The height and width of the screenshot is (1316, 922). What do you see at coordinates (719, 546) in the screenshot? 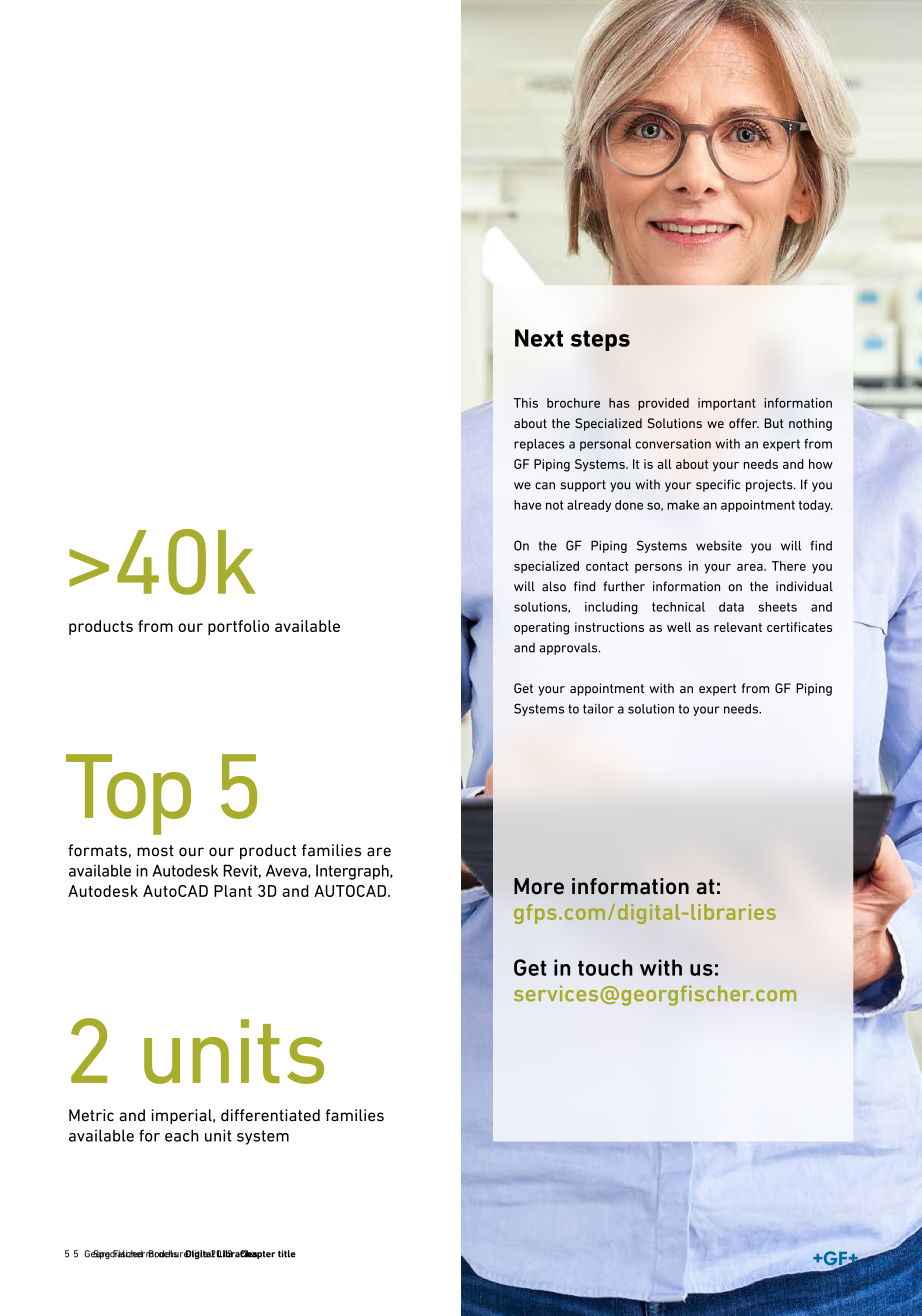
I see `website` at bounding box center [719, 546].
